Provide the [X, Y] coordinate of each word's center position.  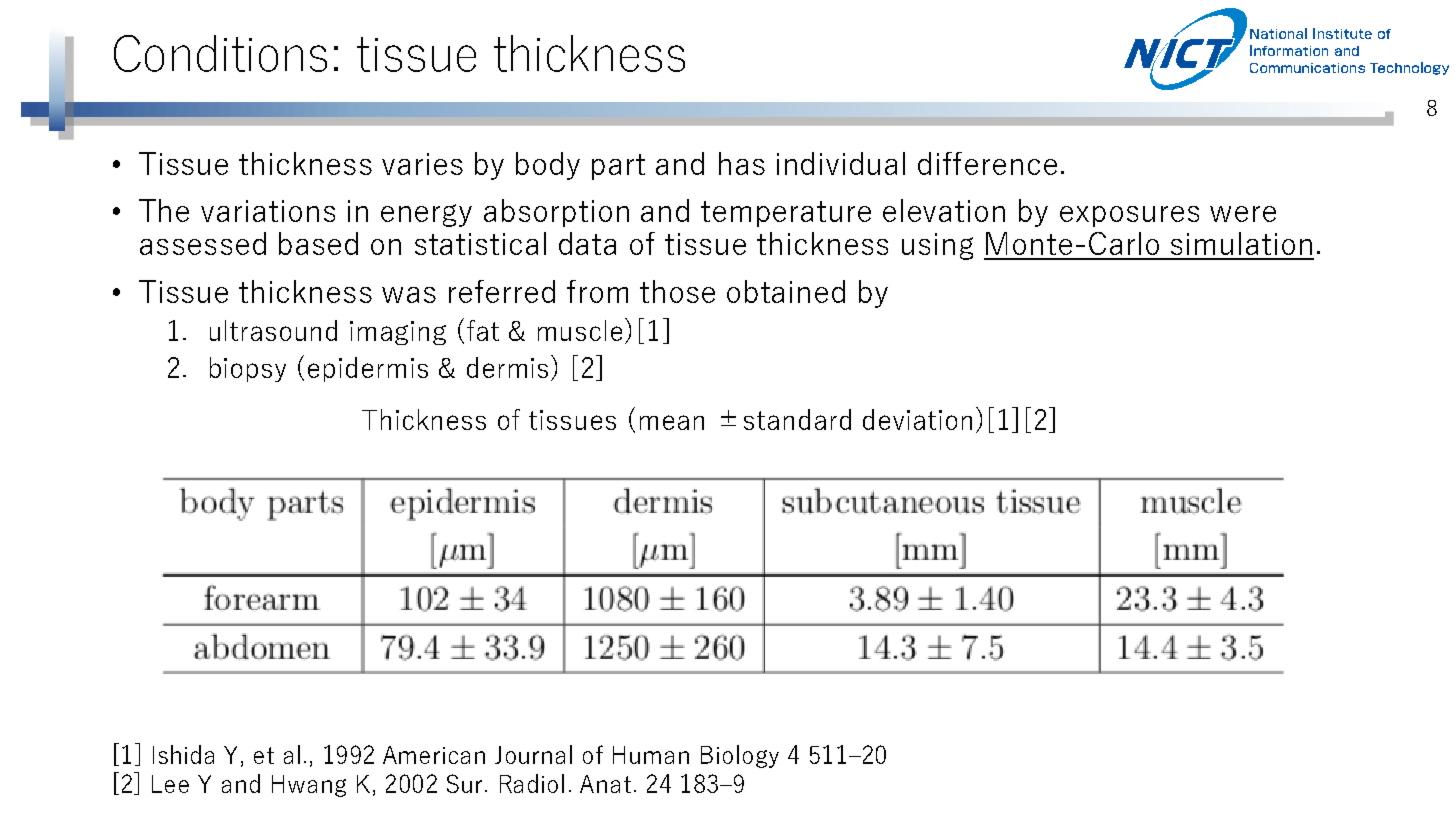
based [318, 243]
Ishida [183, 754]
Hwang [309, 786]
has [742, 163]
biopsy [248, 369]
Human [651, 755]
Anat [605, 784]
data [587, 243]
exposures [1129, 216]
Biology [740, 756]
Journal [533, 754]
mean [672, 422]
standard [797, 419]
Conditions [220, 53]
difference [987, 163]
